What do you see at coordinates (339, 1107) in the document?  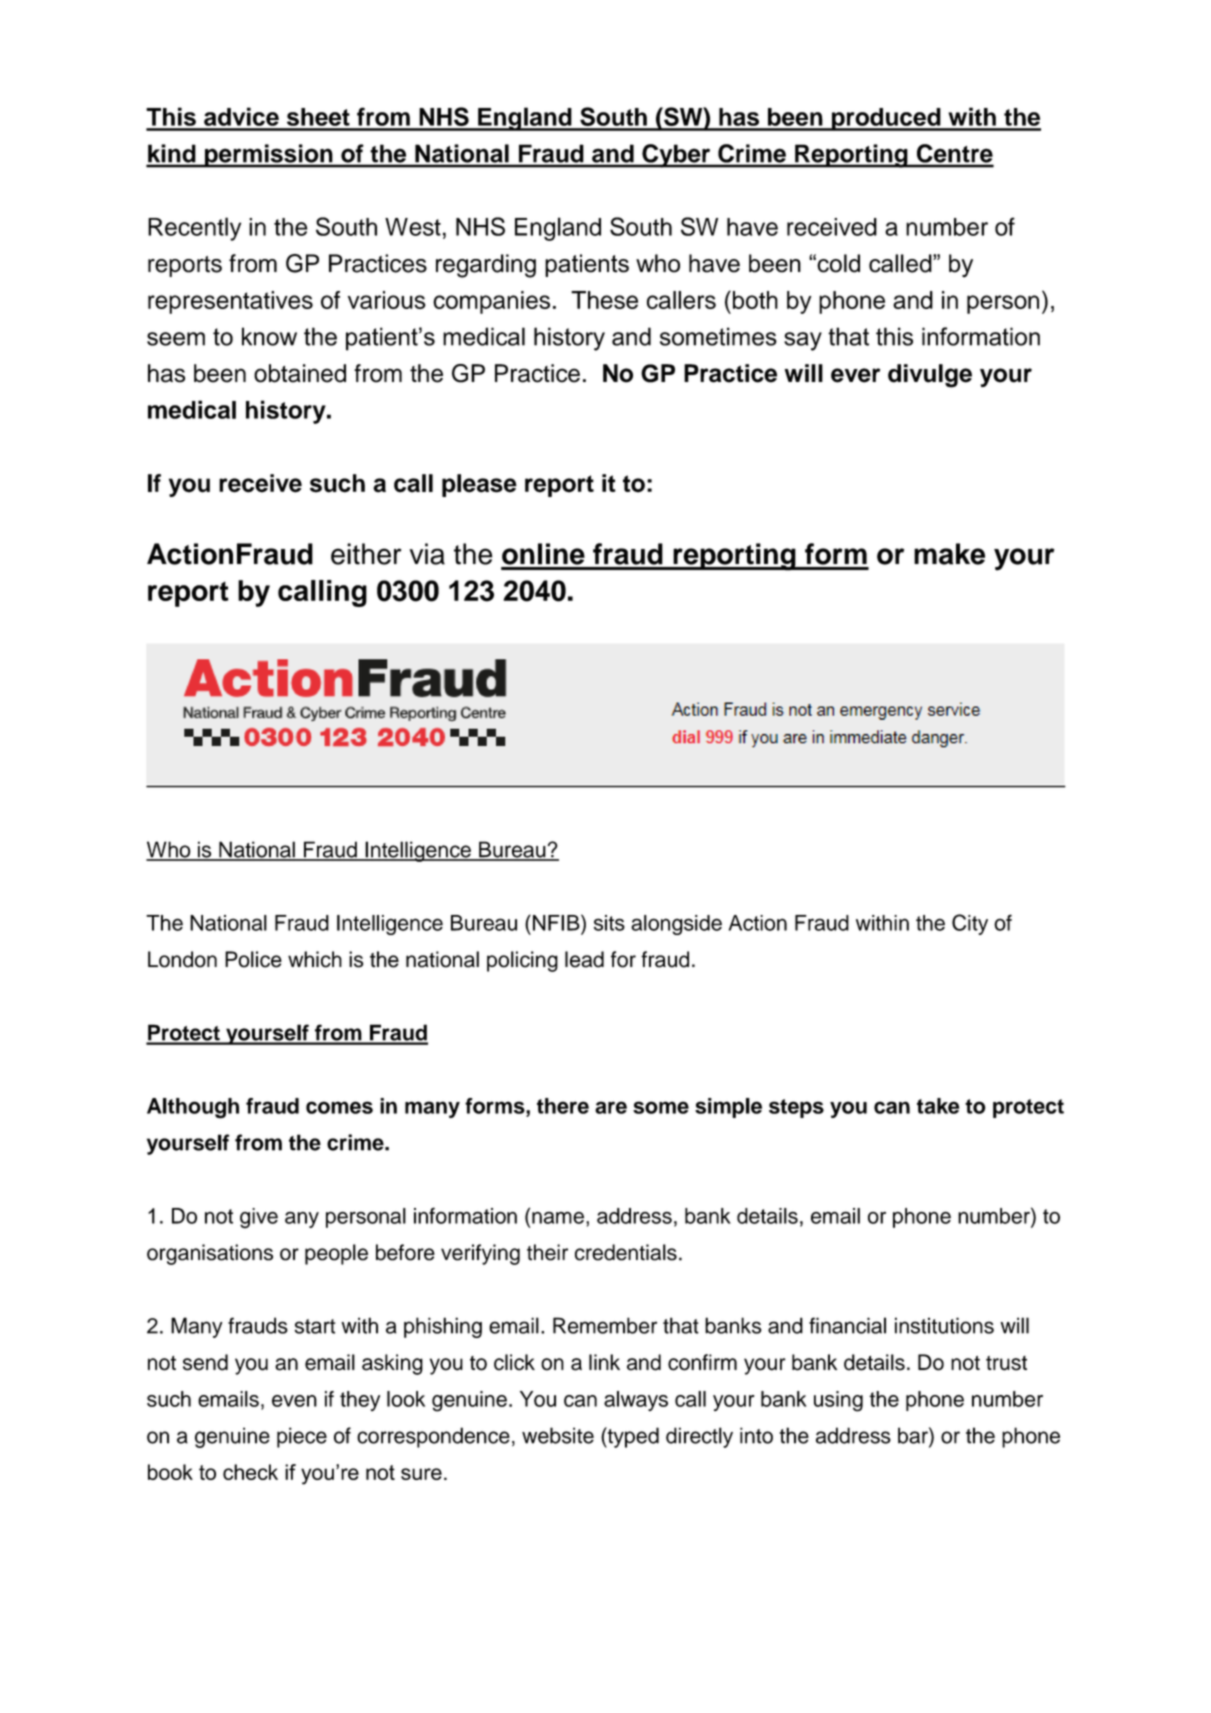 I see `comes` at bounding box center [339, 1107].
